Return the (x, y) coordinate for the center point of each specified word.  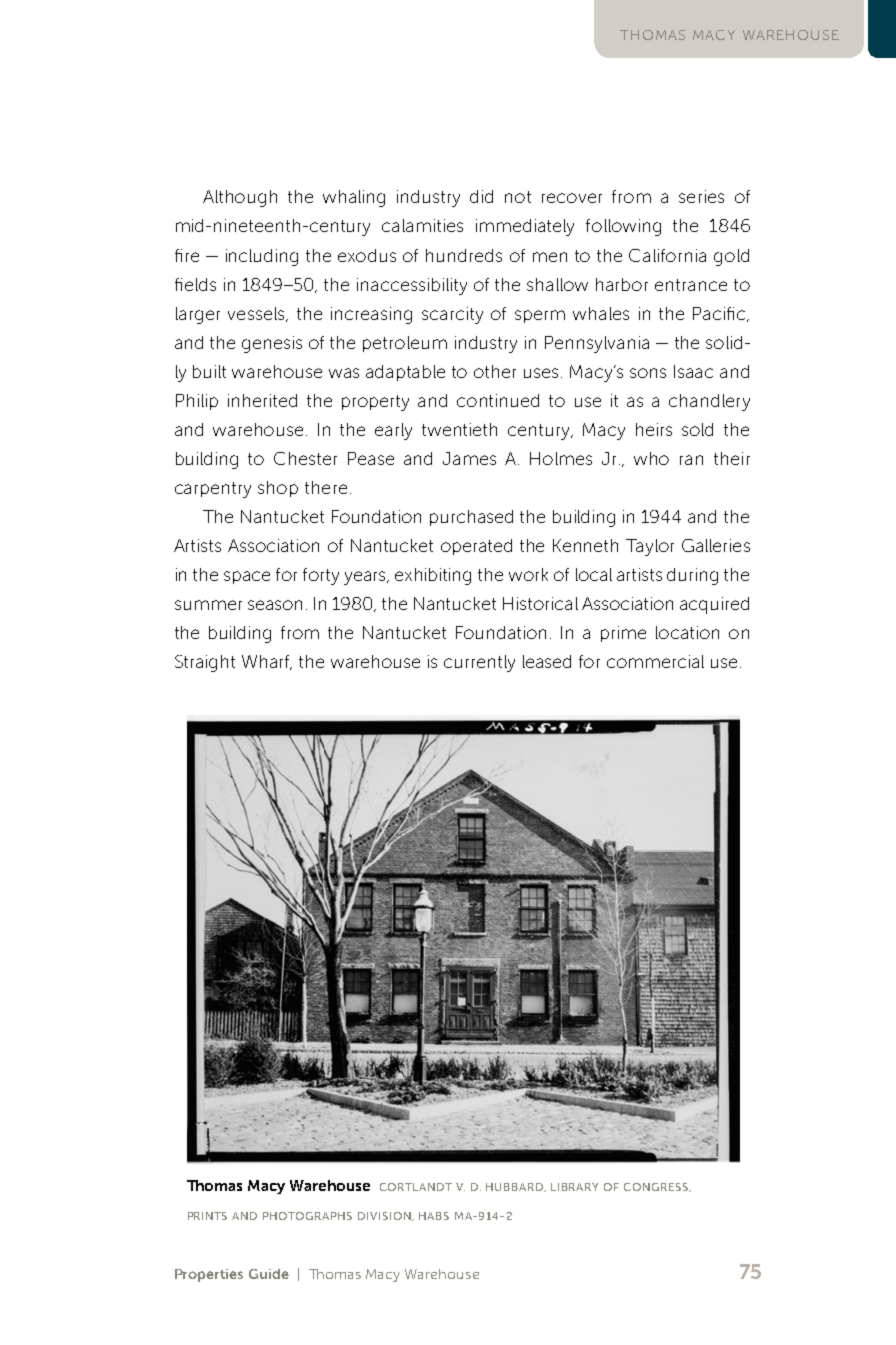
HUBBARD (516, 1187)
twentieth (459, 429)
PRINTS (207, 1216)
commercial (655, 661)
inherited (262, 400)
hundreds (464, 255)
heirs (654, 429)
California (667, 255)
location (687, 632)
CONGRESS (657, 1187)
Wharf (267, 662)
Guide (269, 1274)
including (262, 257)
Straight (205, 663)
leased (547, 661)
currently (479, 663)
